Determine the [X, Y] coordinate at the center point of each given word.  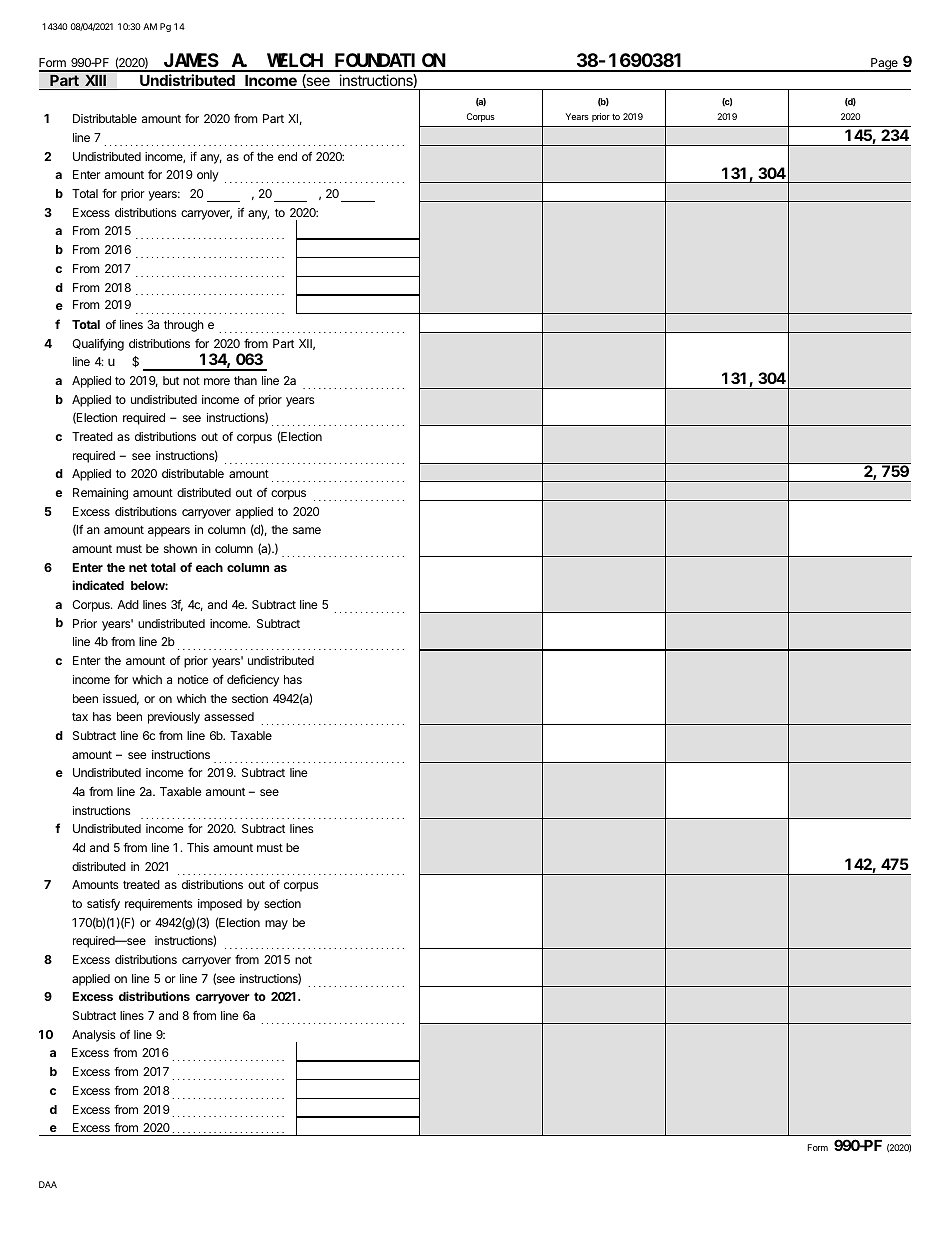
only [208, 176]
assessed [229, 716]
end [287, 156]
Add [128, 604]
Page [884, 65]
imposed [220, 905]
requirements [159, 905]
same [307, 530]
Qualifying [98, 345]
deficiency [253, 680]
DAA [48, 1184]
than [245, 380]
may [276, 925]
